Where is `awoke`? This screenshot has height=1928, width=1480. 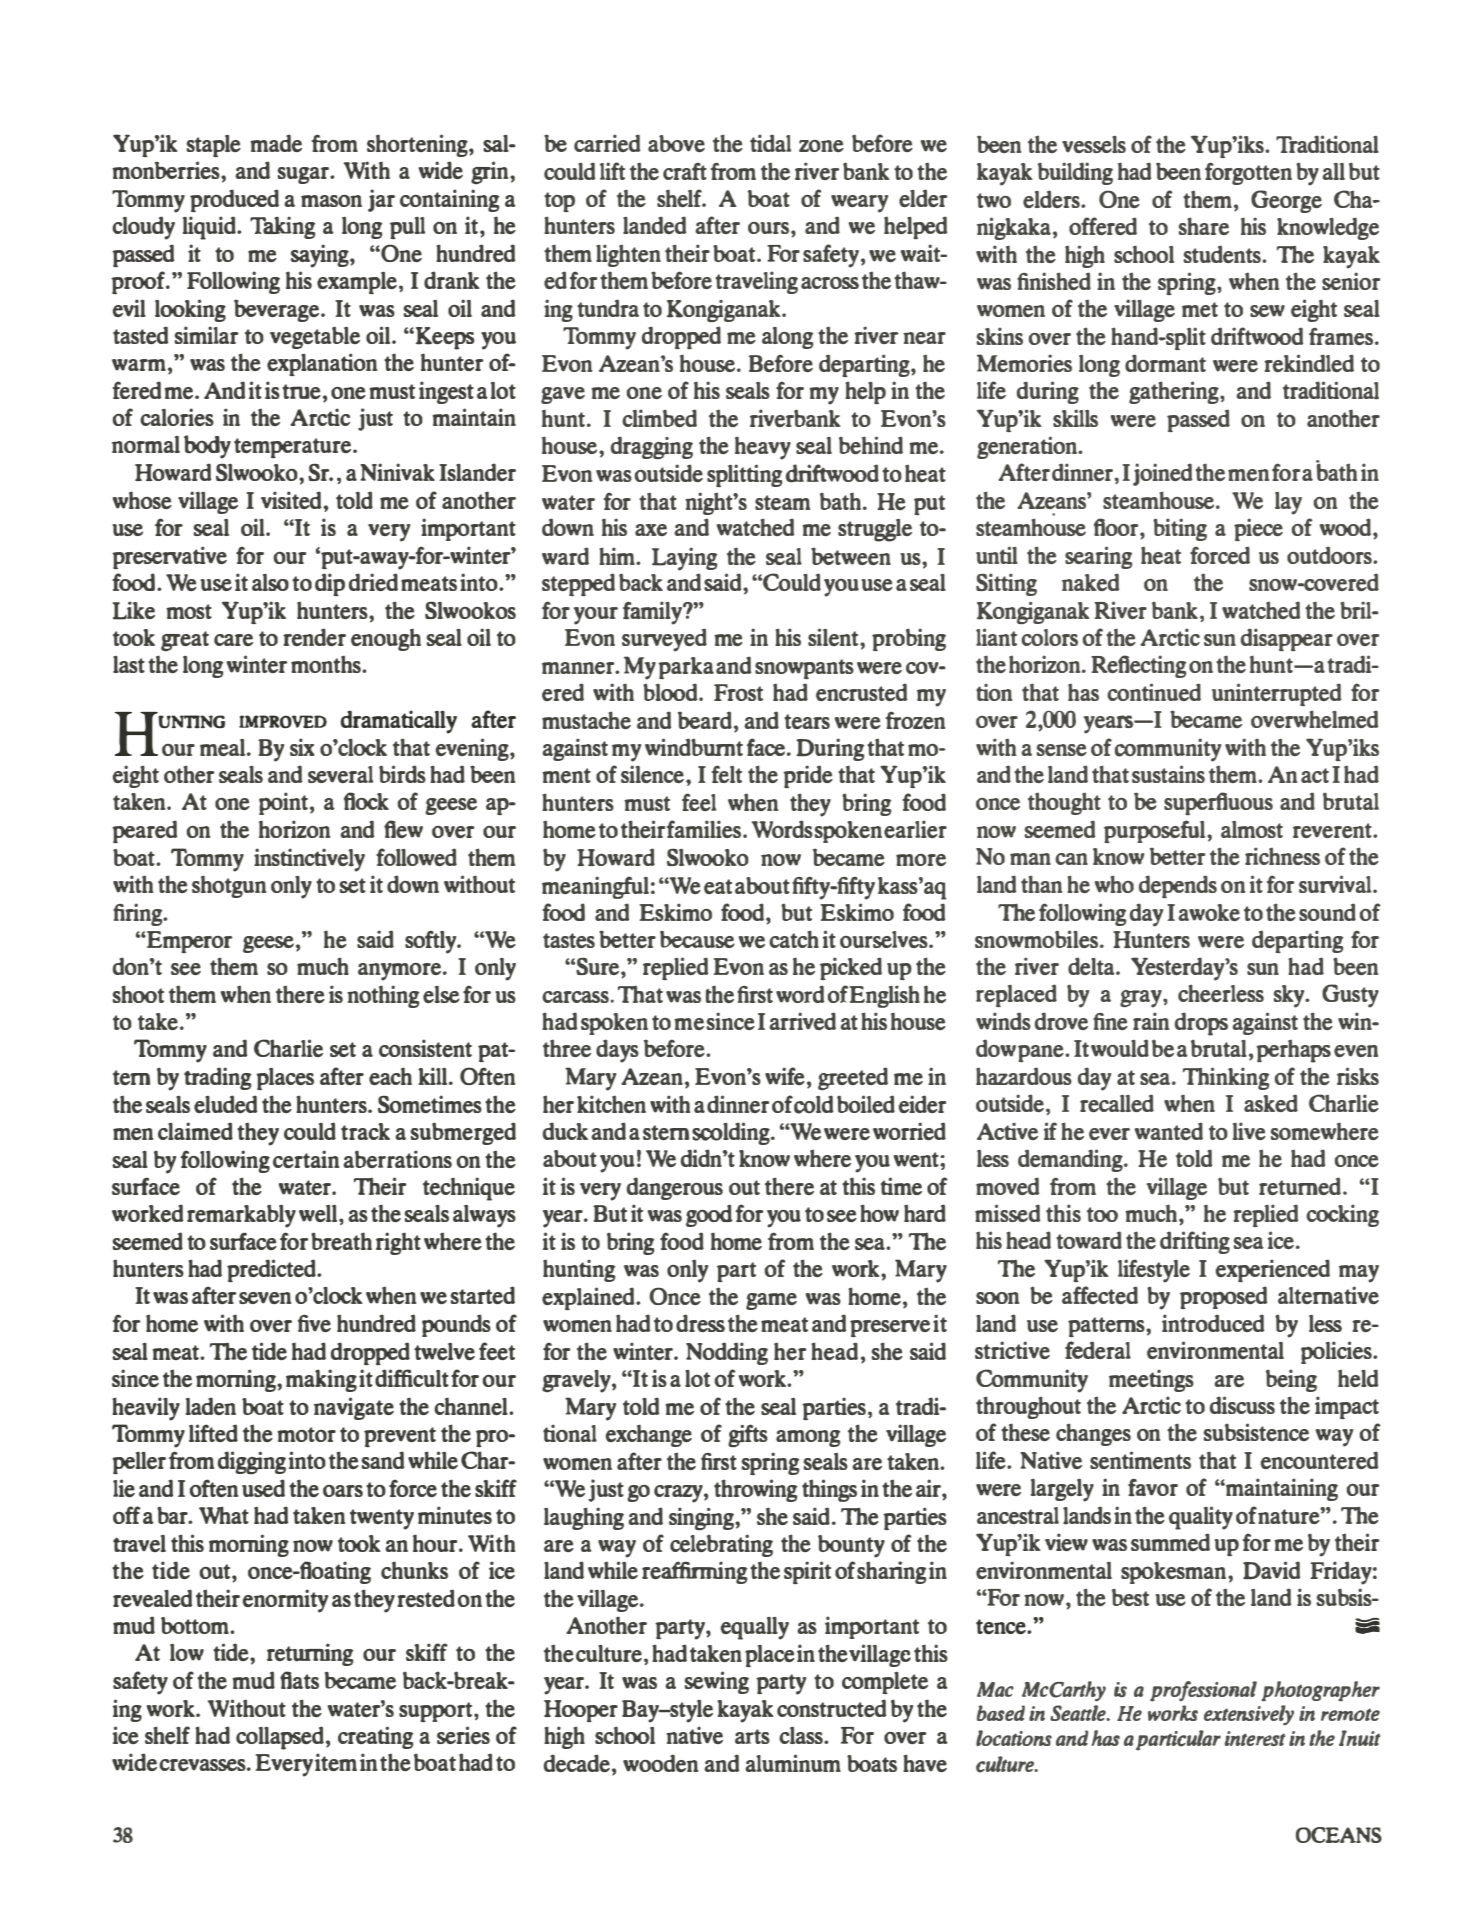
awoke is located at coordinates (1209, 912).
